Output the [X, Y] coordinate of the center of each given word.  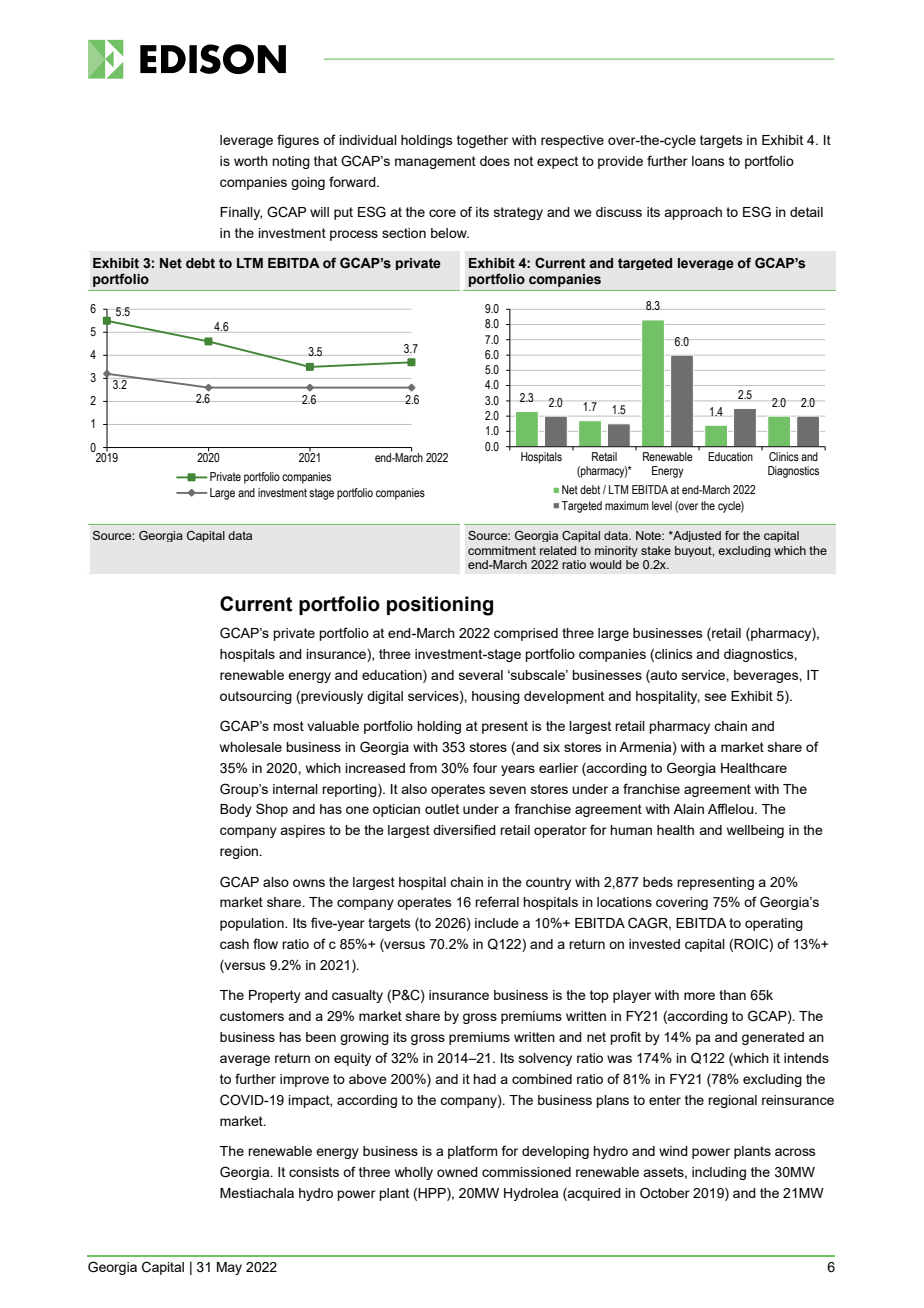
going [308, 183]
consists [314, 1172]
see [716, 697]
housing [496, 697]
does [495, 161]
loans [708, 161]
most [288, 726]
